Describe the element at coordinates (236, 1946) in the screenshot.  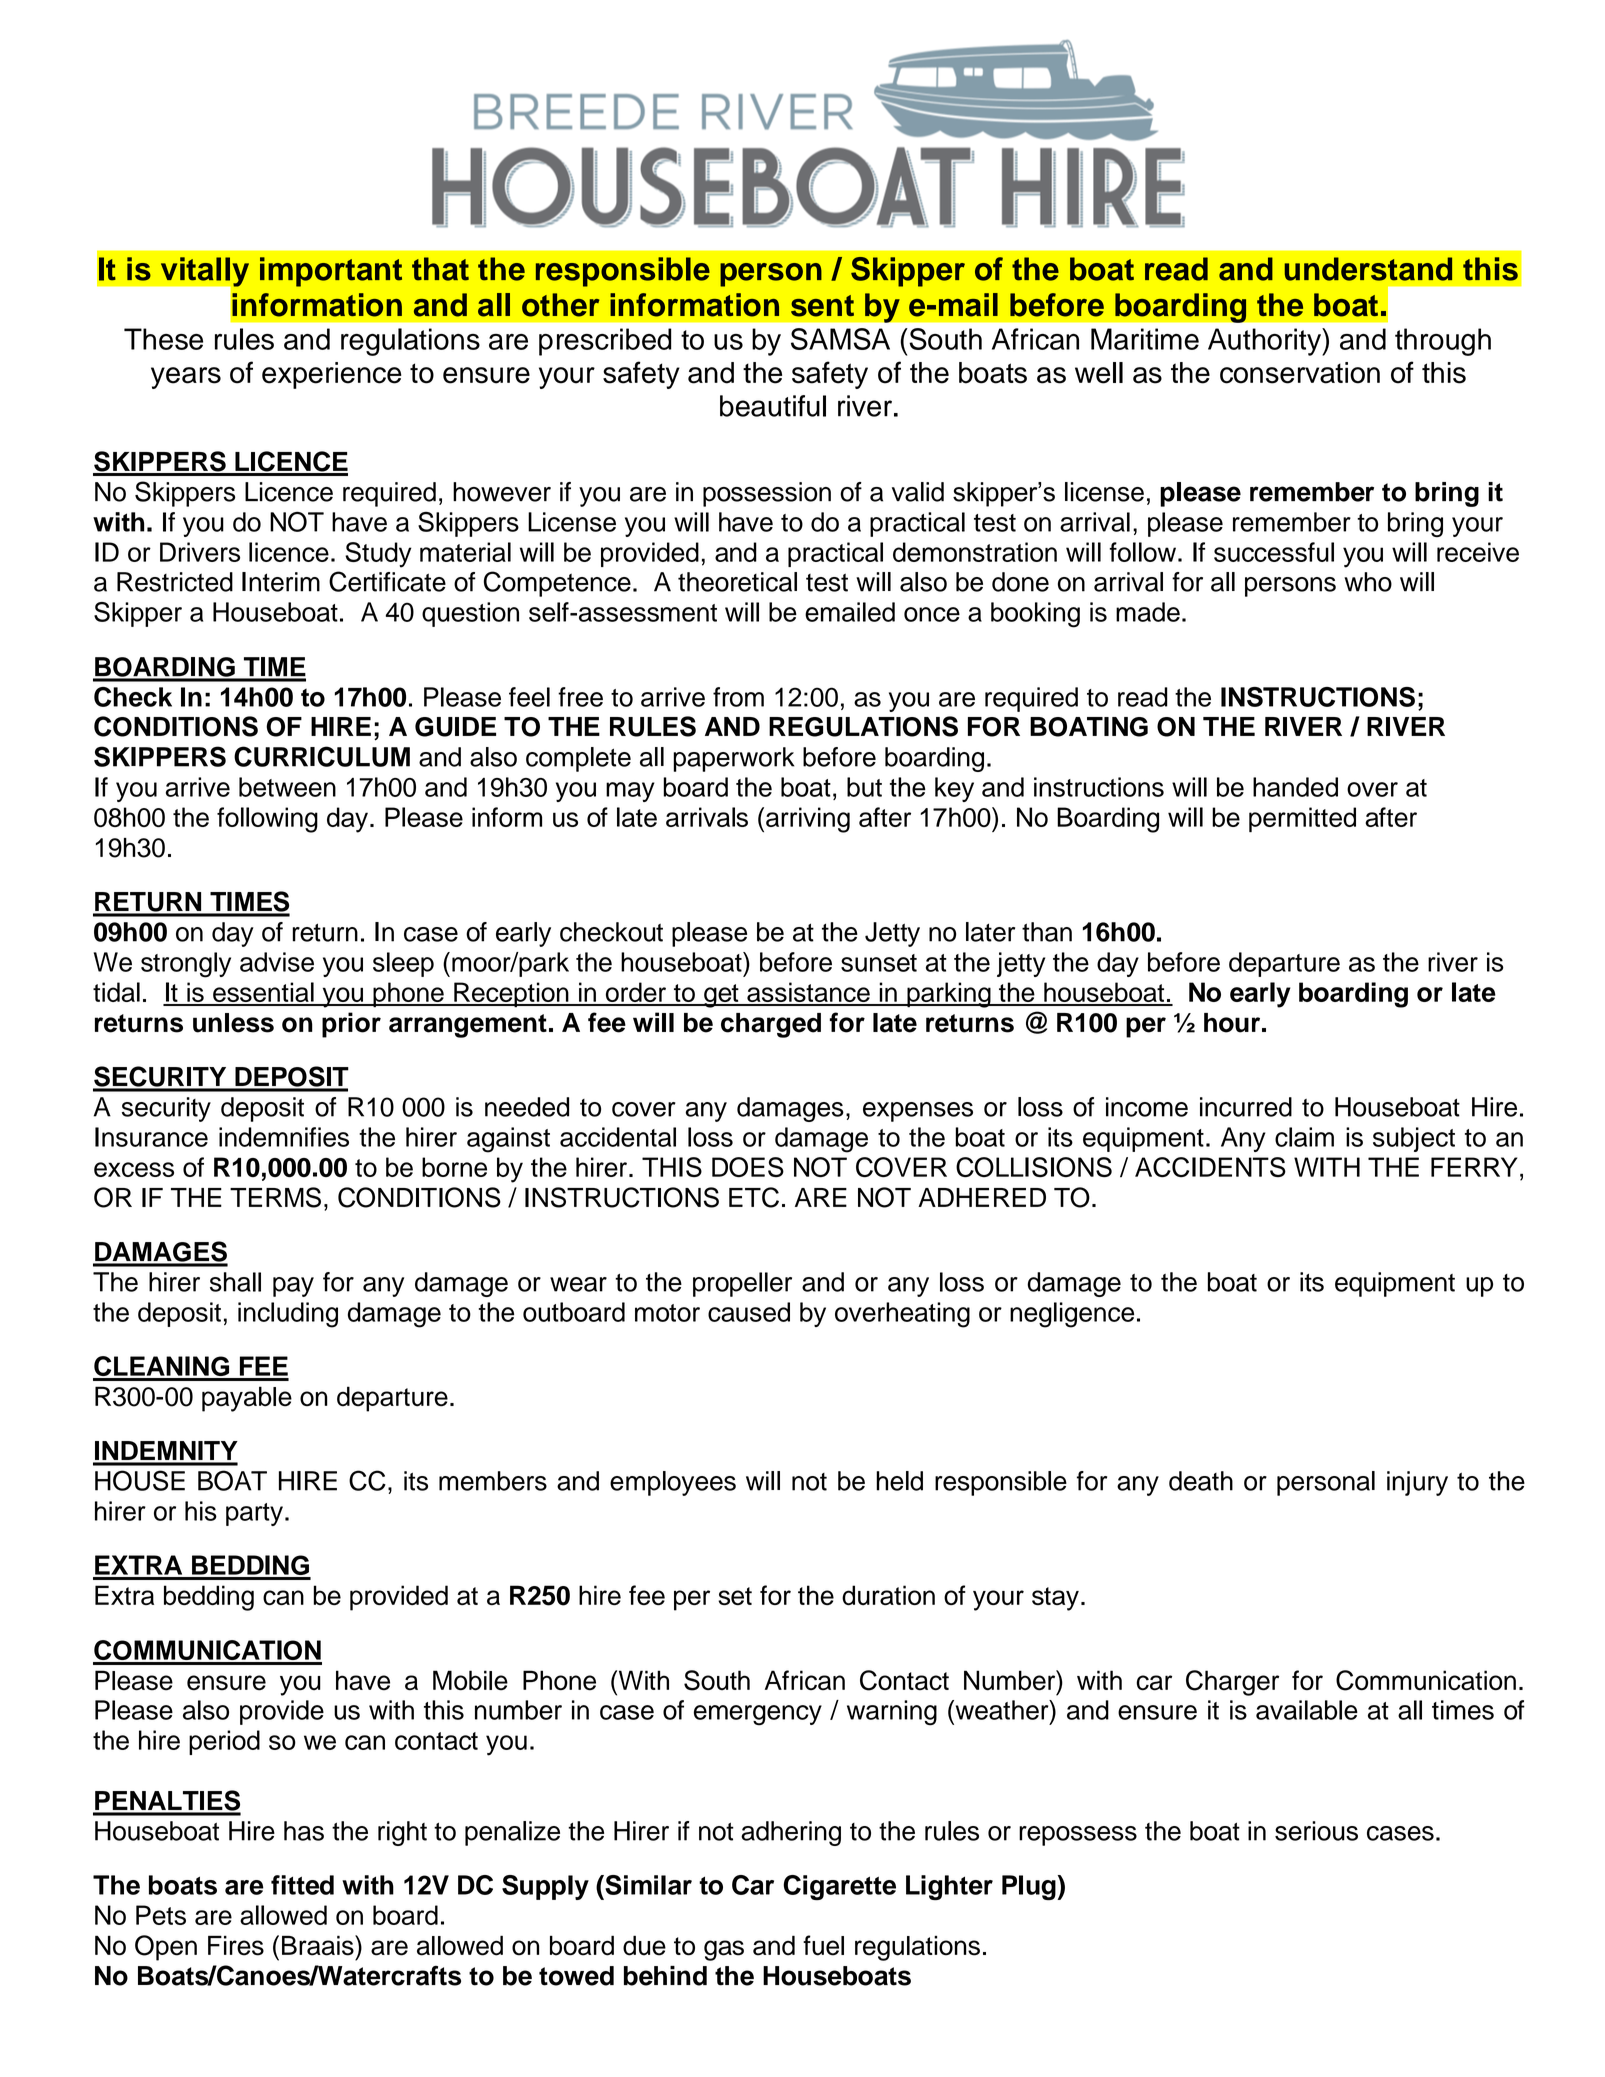
I see `Fires` at that location.
